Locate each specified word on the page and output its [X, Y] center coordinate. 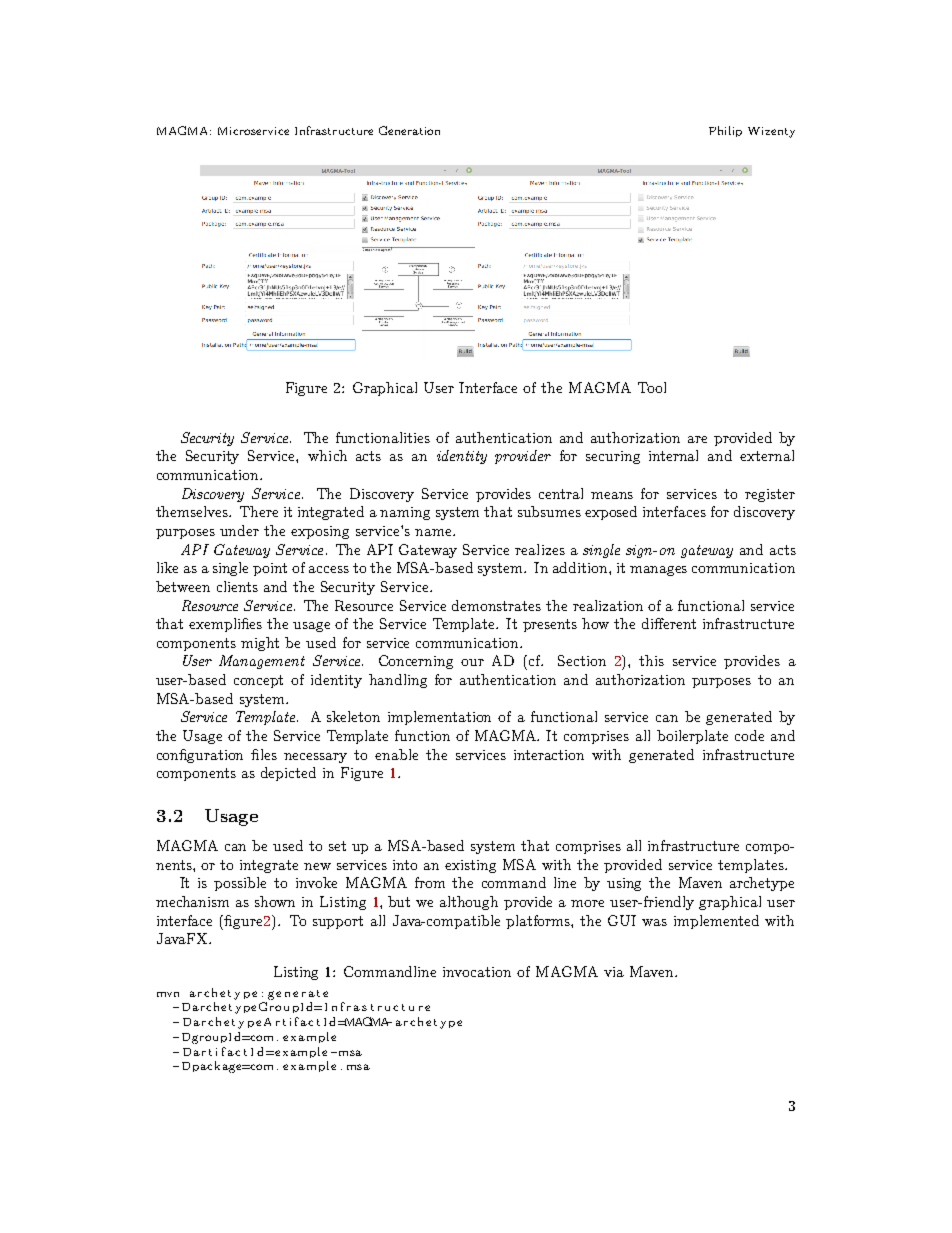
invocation [477, 972]
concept [258, 681]
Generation [409, 130]
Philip [725, 131]
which [327, 455]
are [697, 439]
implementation [439, 718]
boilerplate [692, 737]
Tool [652, 387]
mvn [168, 994]
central [561, 493]
